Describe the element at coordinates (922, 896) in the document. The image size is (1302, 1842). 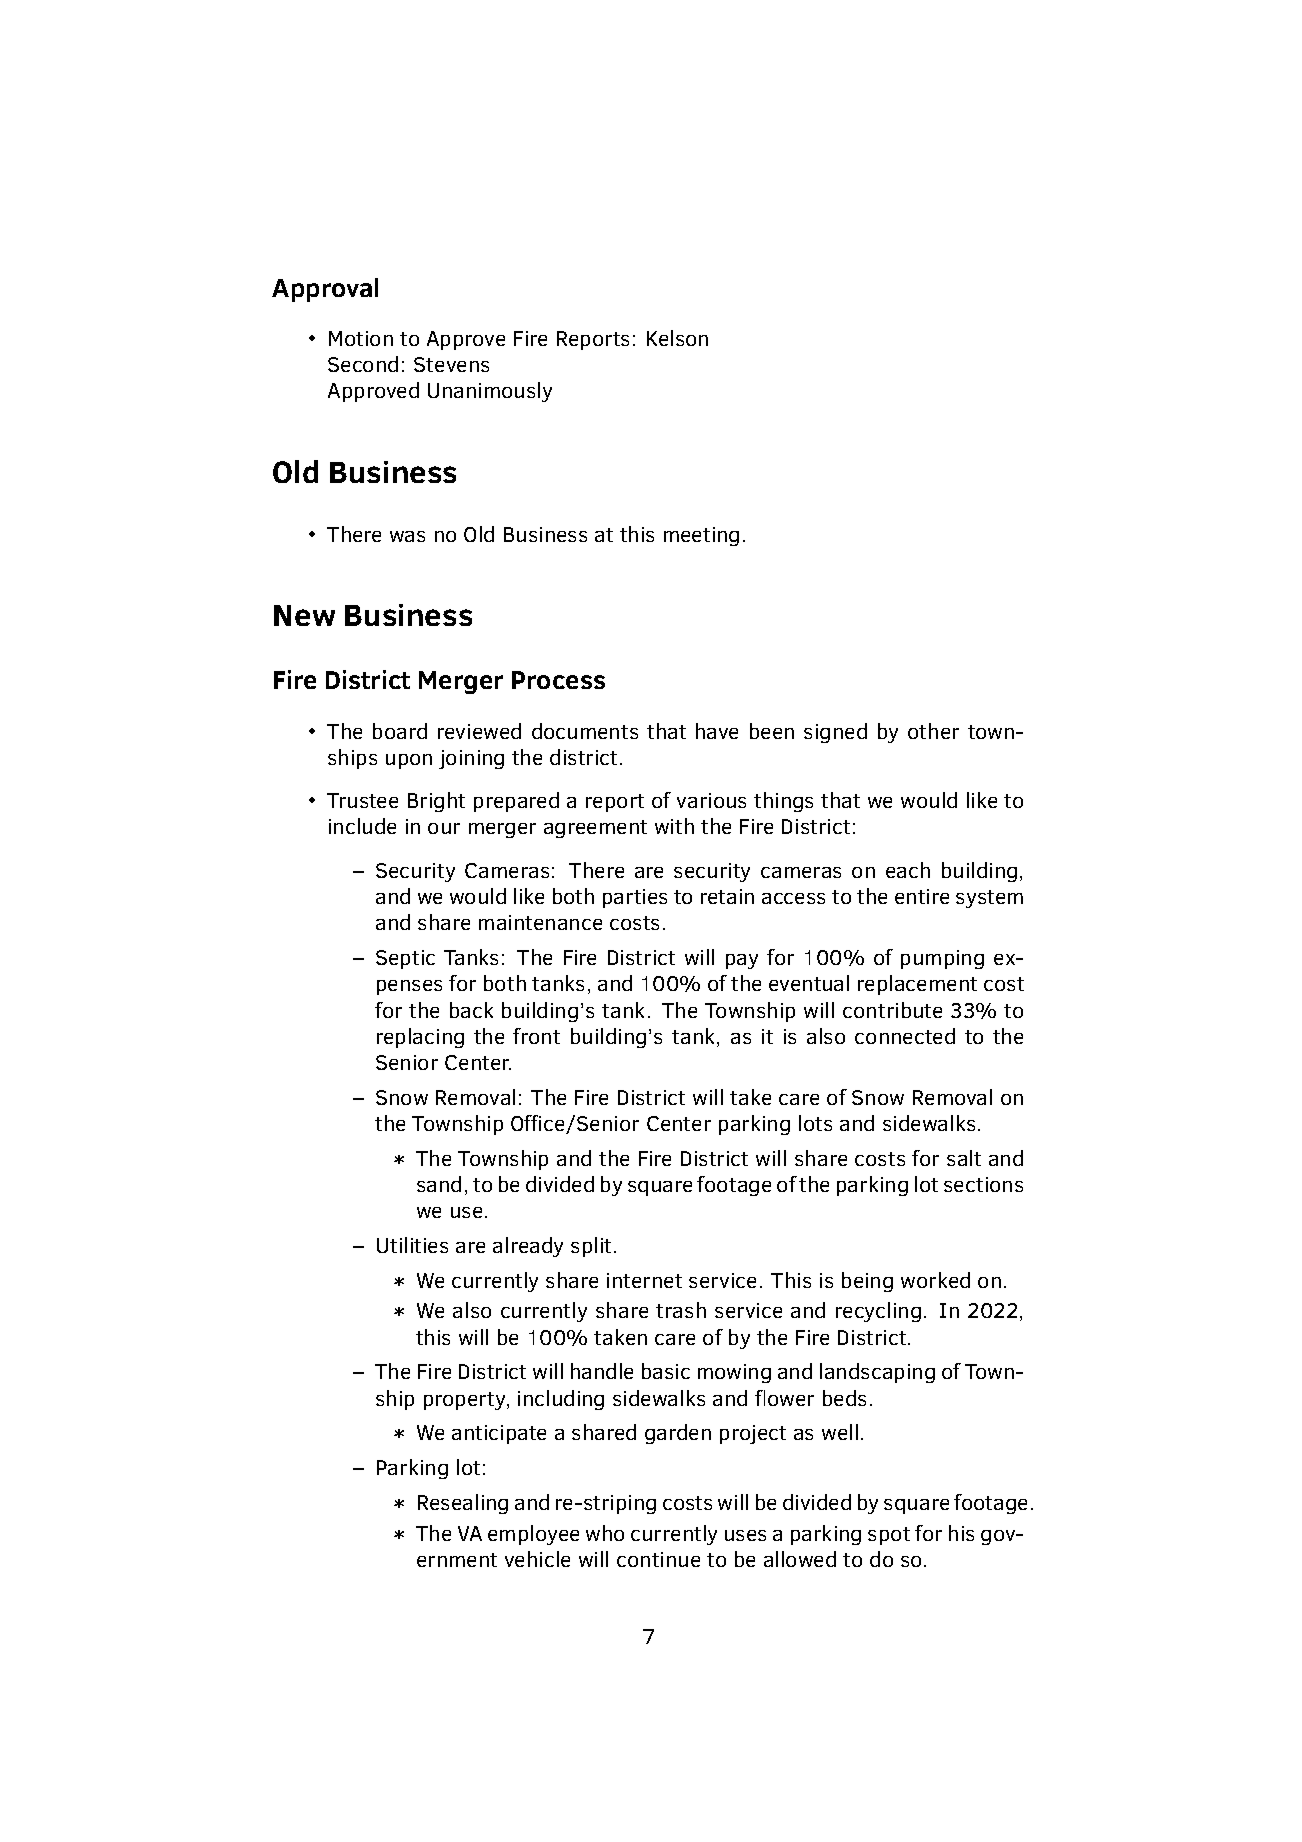
I see `entire` at that location.
